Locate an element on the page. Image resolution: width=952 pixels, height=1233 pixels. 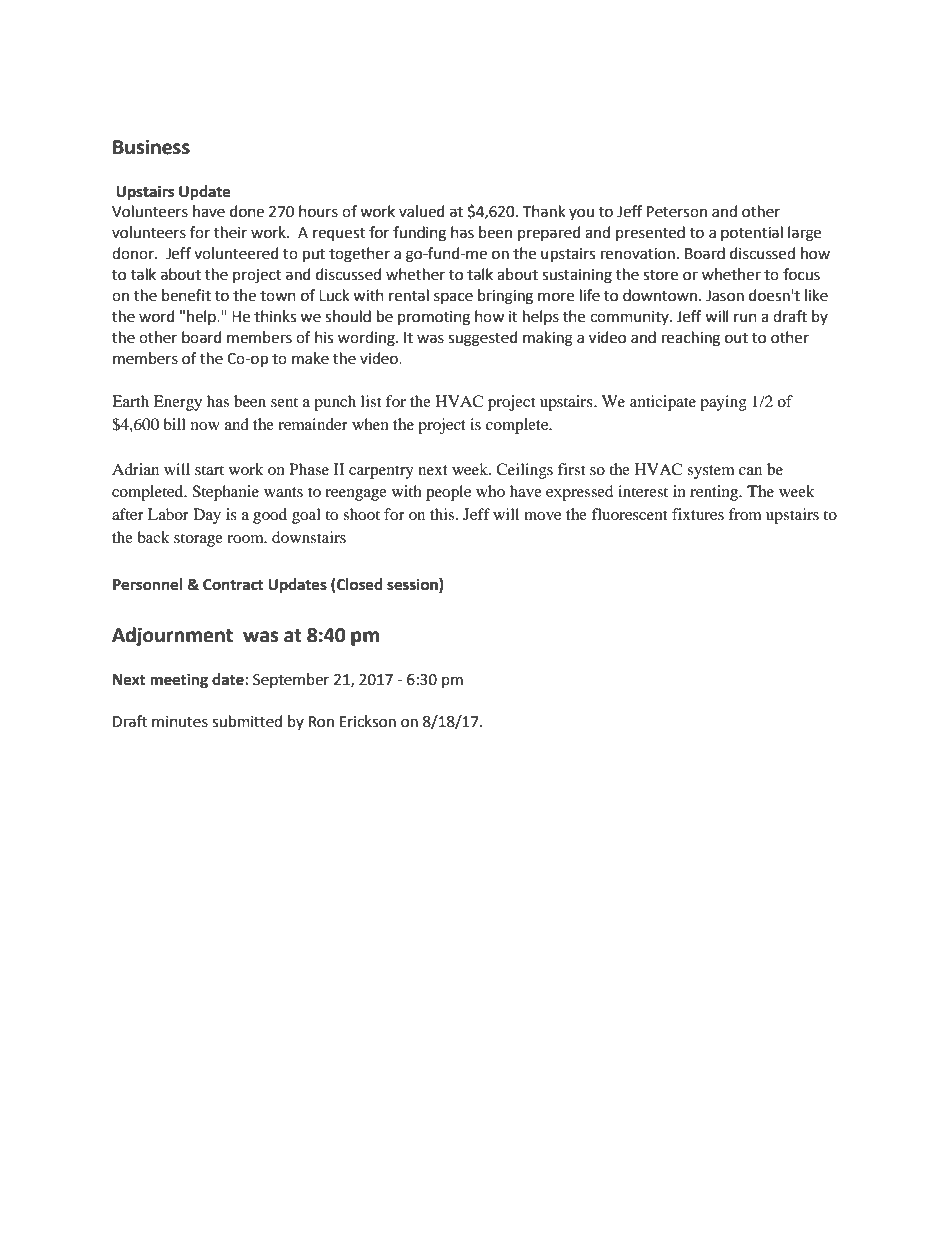
Ron is located at coordinates (321, 722).
